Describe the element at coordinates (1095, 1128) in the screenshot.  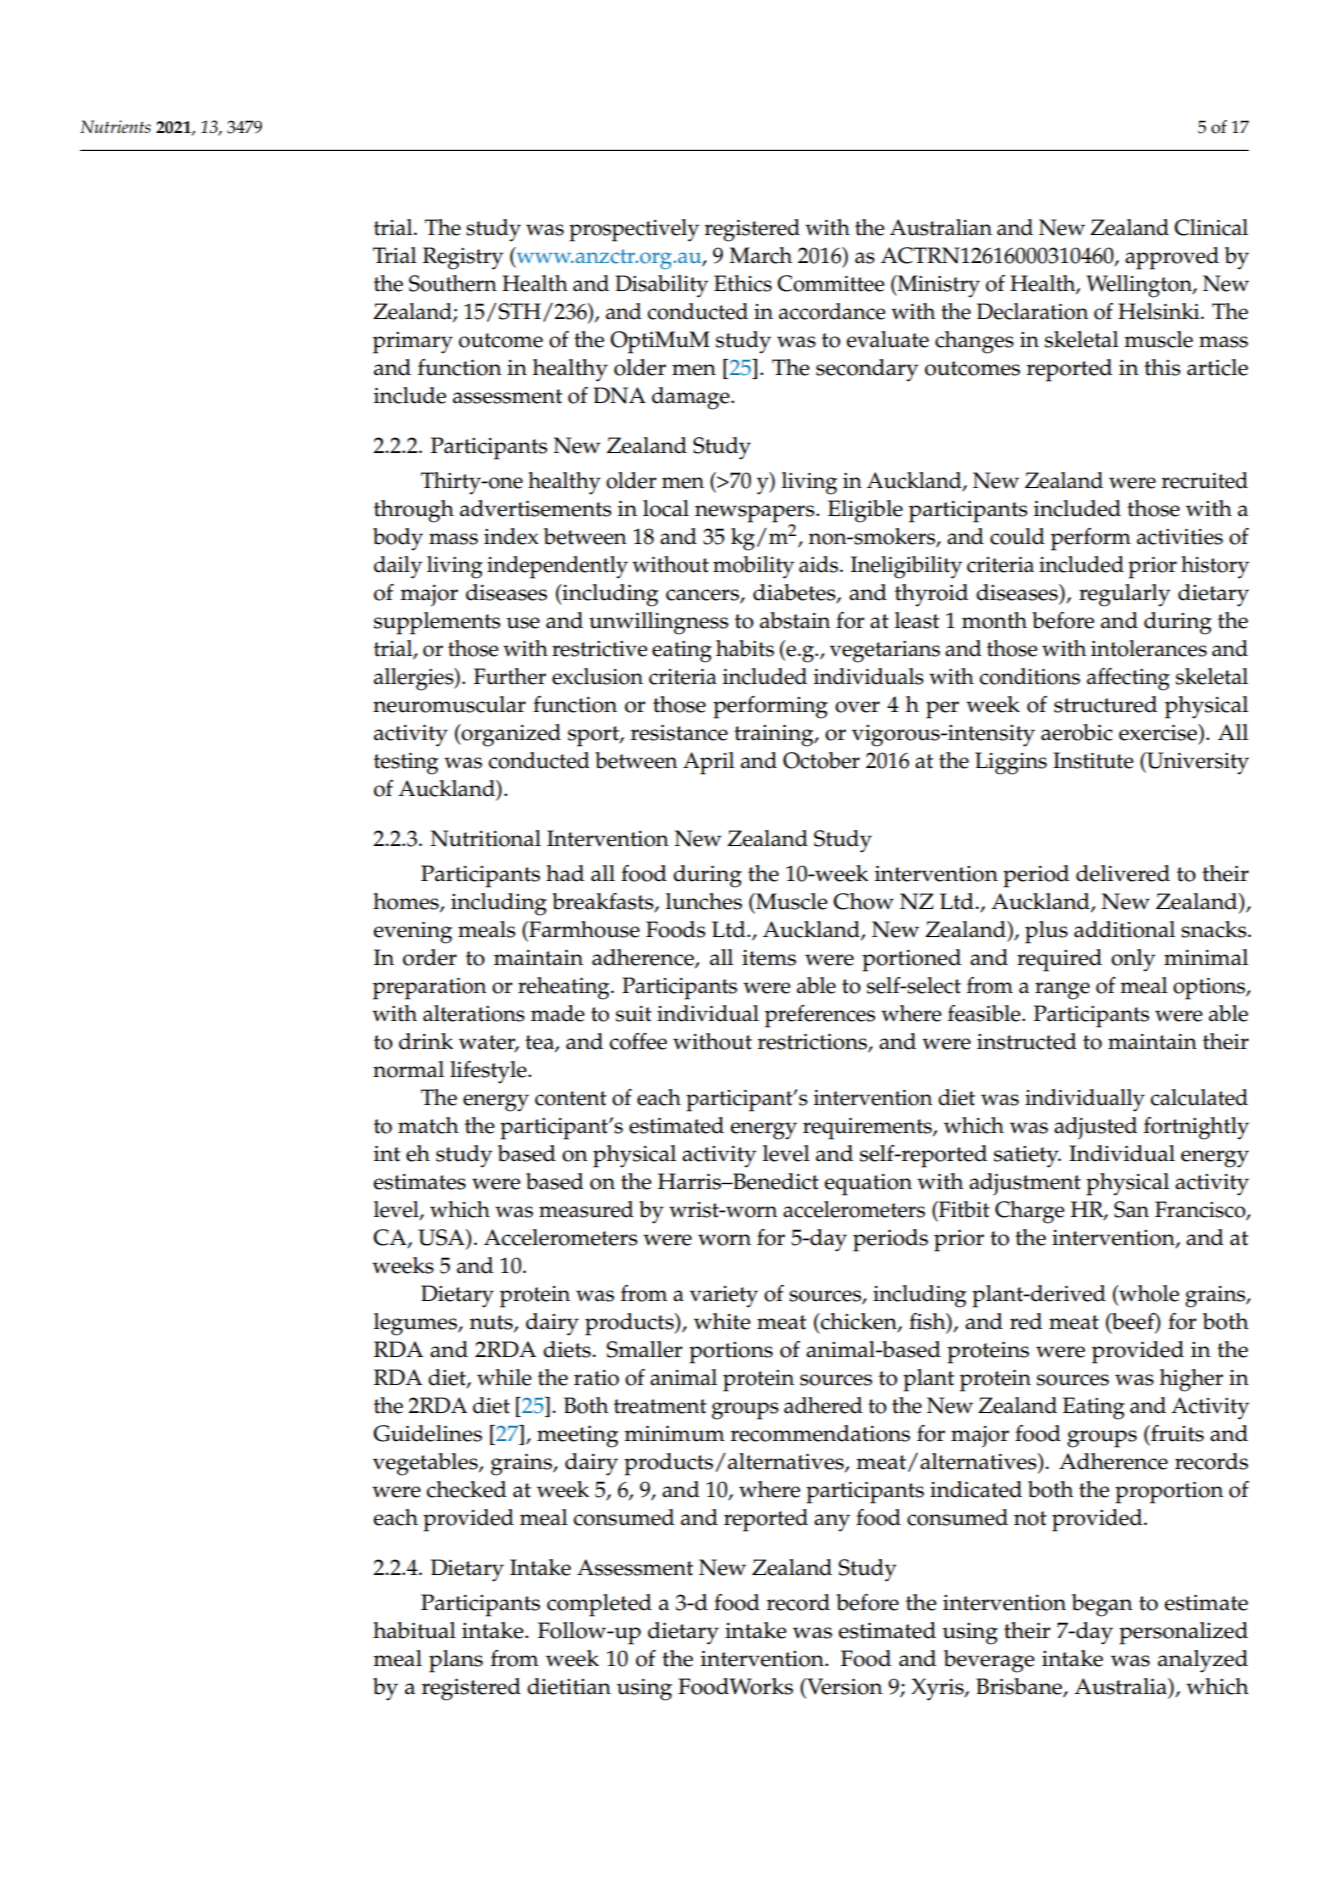
I see `adjusted` at that location.
